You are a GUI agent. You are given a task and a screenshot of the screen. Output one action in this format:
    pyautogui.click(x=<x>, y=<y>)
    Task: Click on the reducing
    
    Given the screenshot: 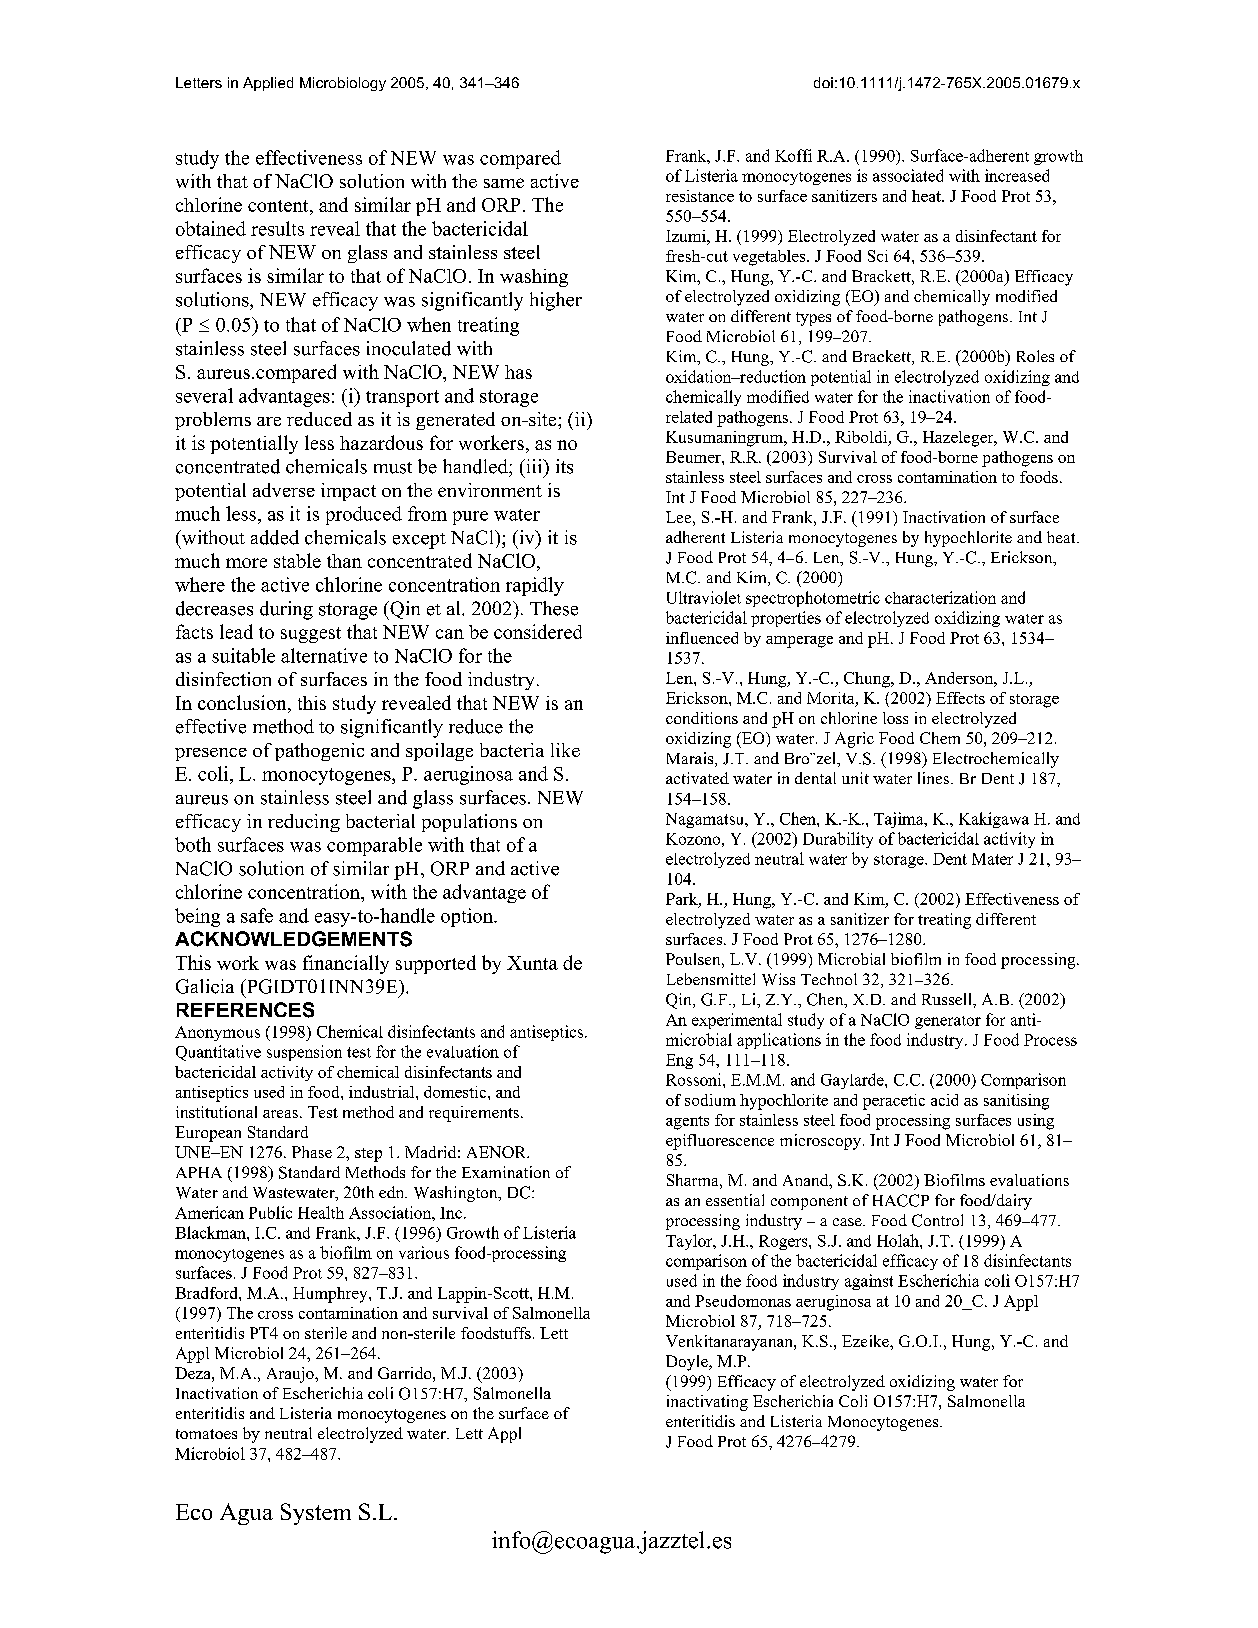 What is the action you would take?
    pyautogui.click(x=304, y=823)
